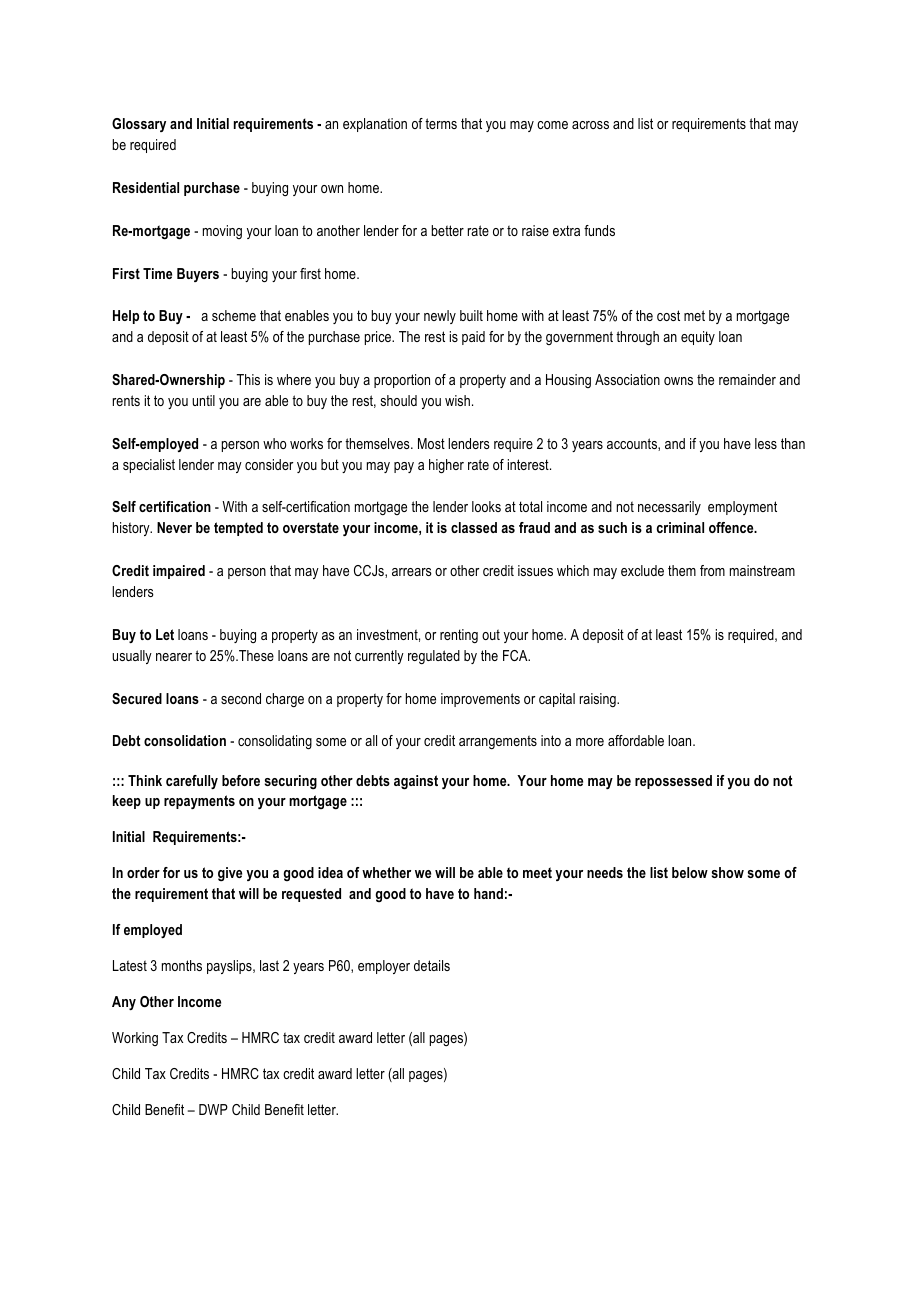 The image size is (924, 1308). What do you see at coordinates (146, 187) in the screenshot?
I see `Residential` at bounding box center [146, 187].
